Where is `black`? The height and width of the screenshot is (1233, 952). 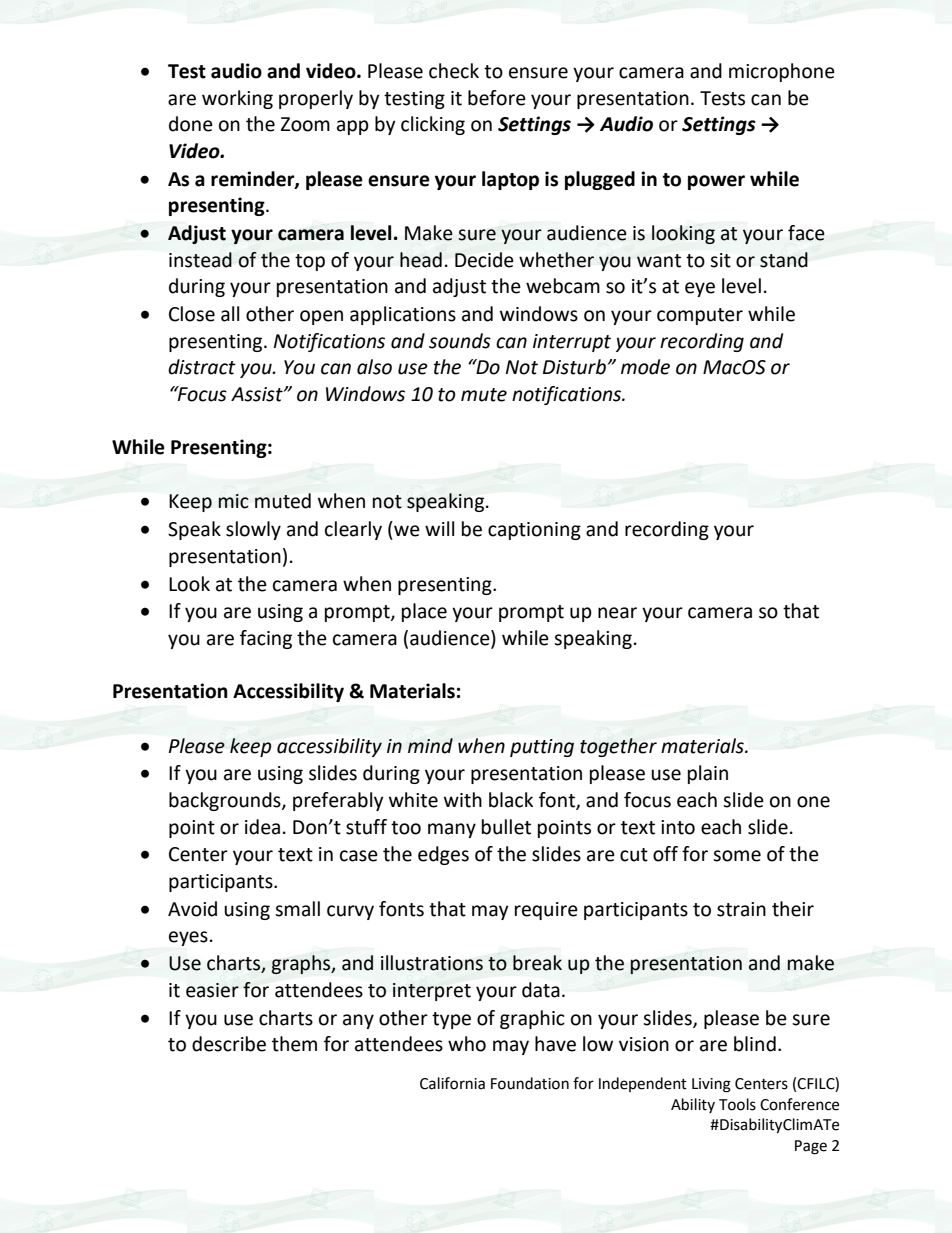
black is located at coordinates (511, 800).
